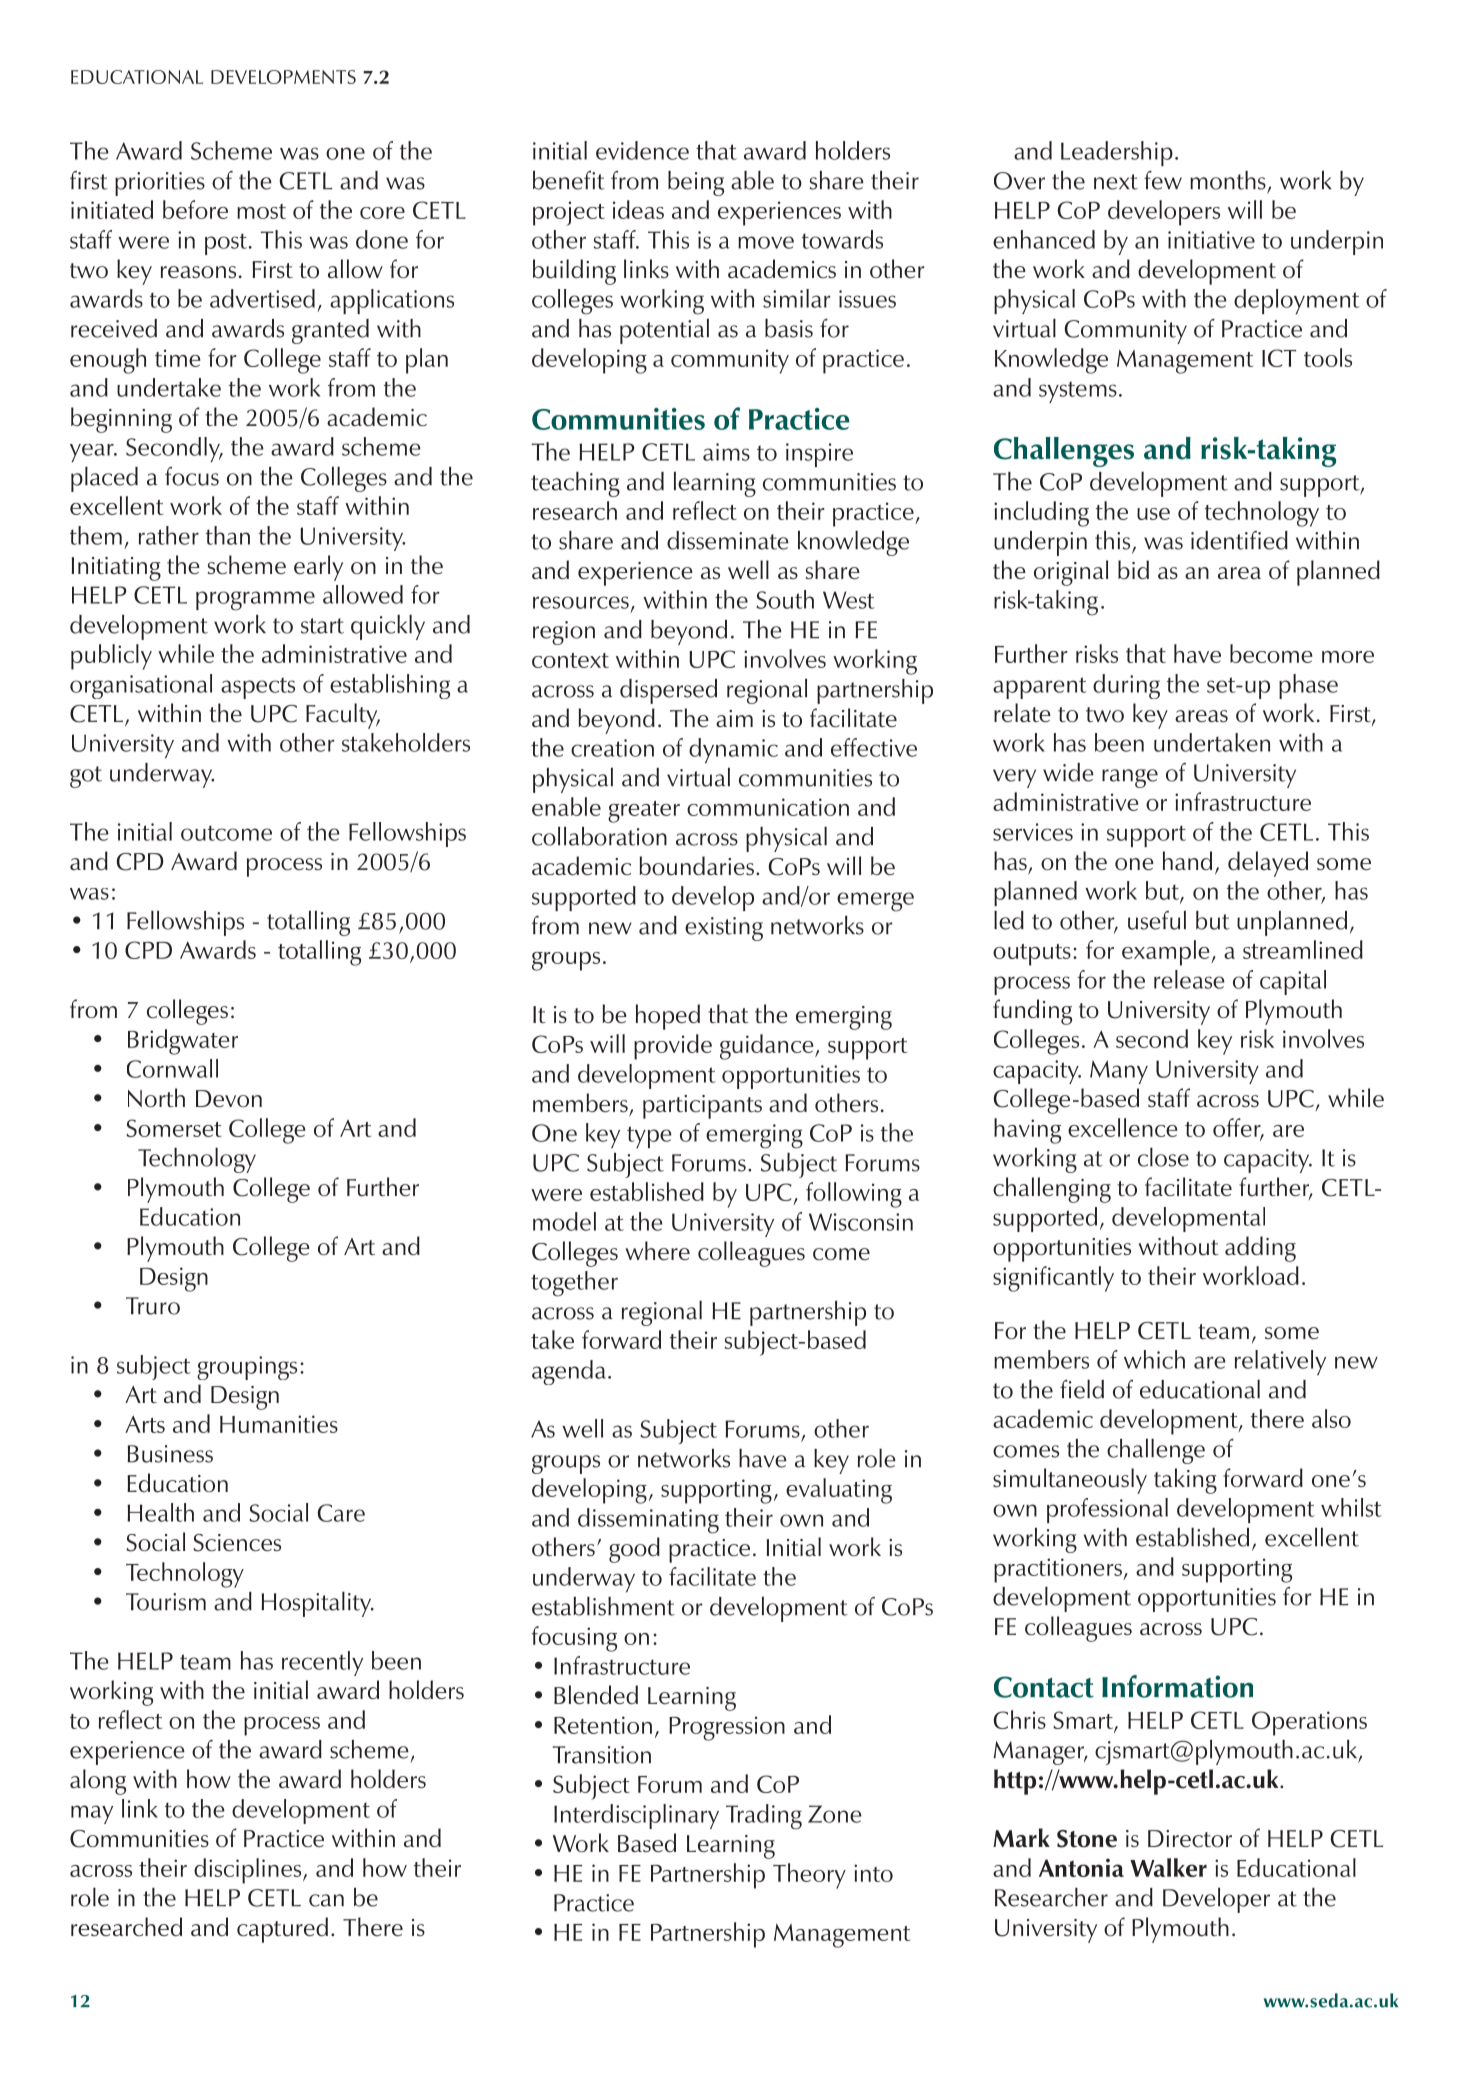 The width and height of the screenshot is (1468, 2077). What do you see at coordinates (249, 1871) in the screenshot?
I see `disciplines` at bounding box center [249, 1871].
